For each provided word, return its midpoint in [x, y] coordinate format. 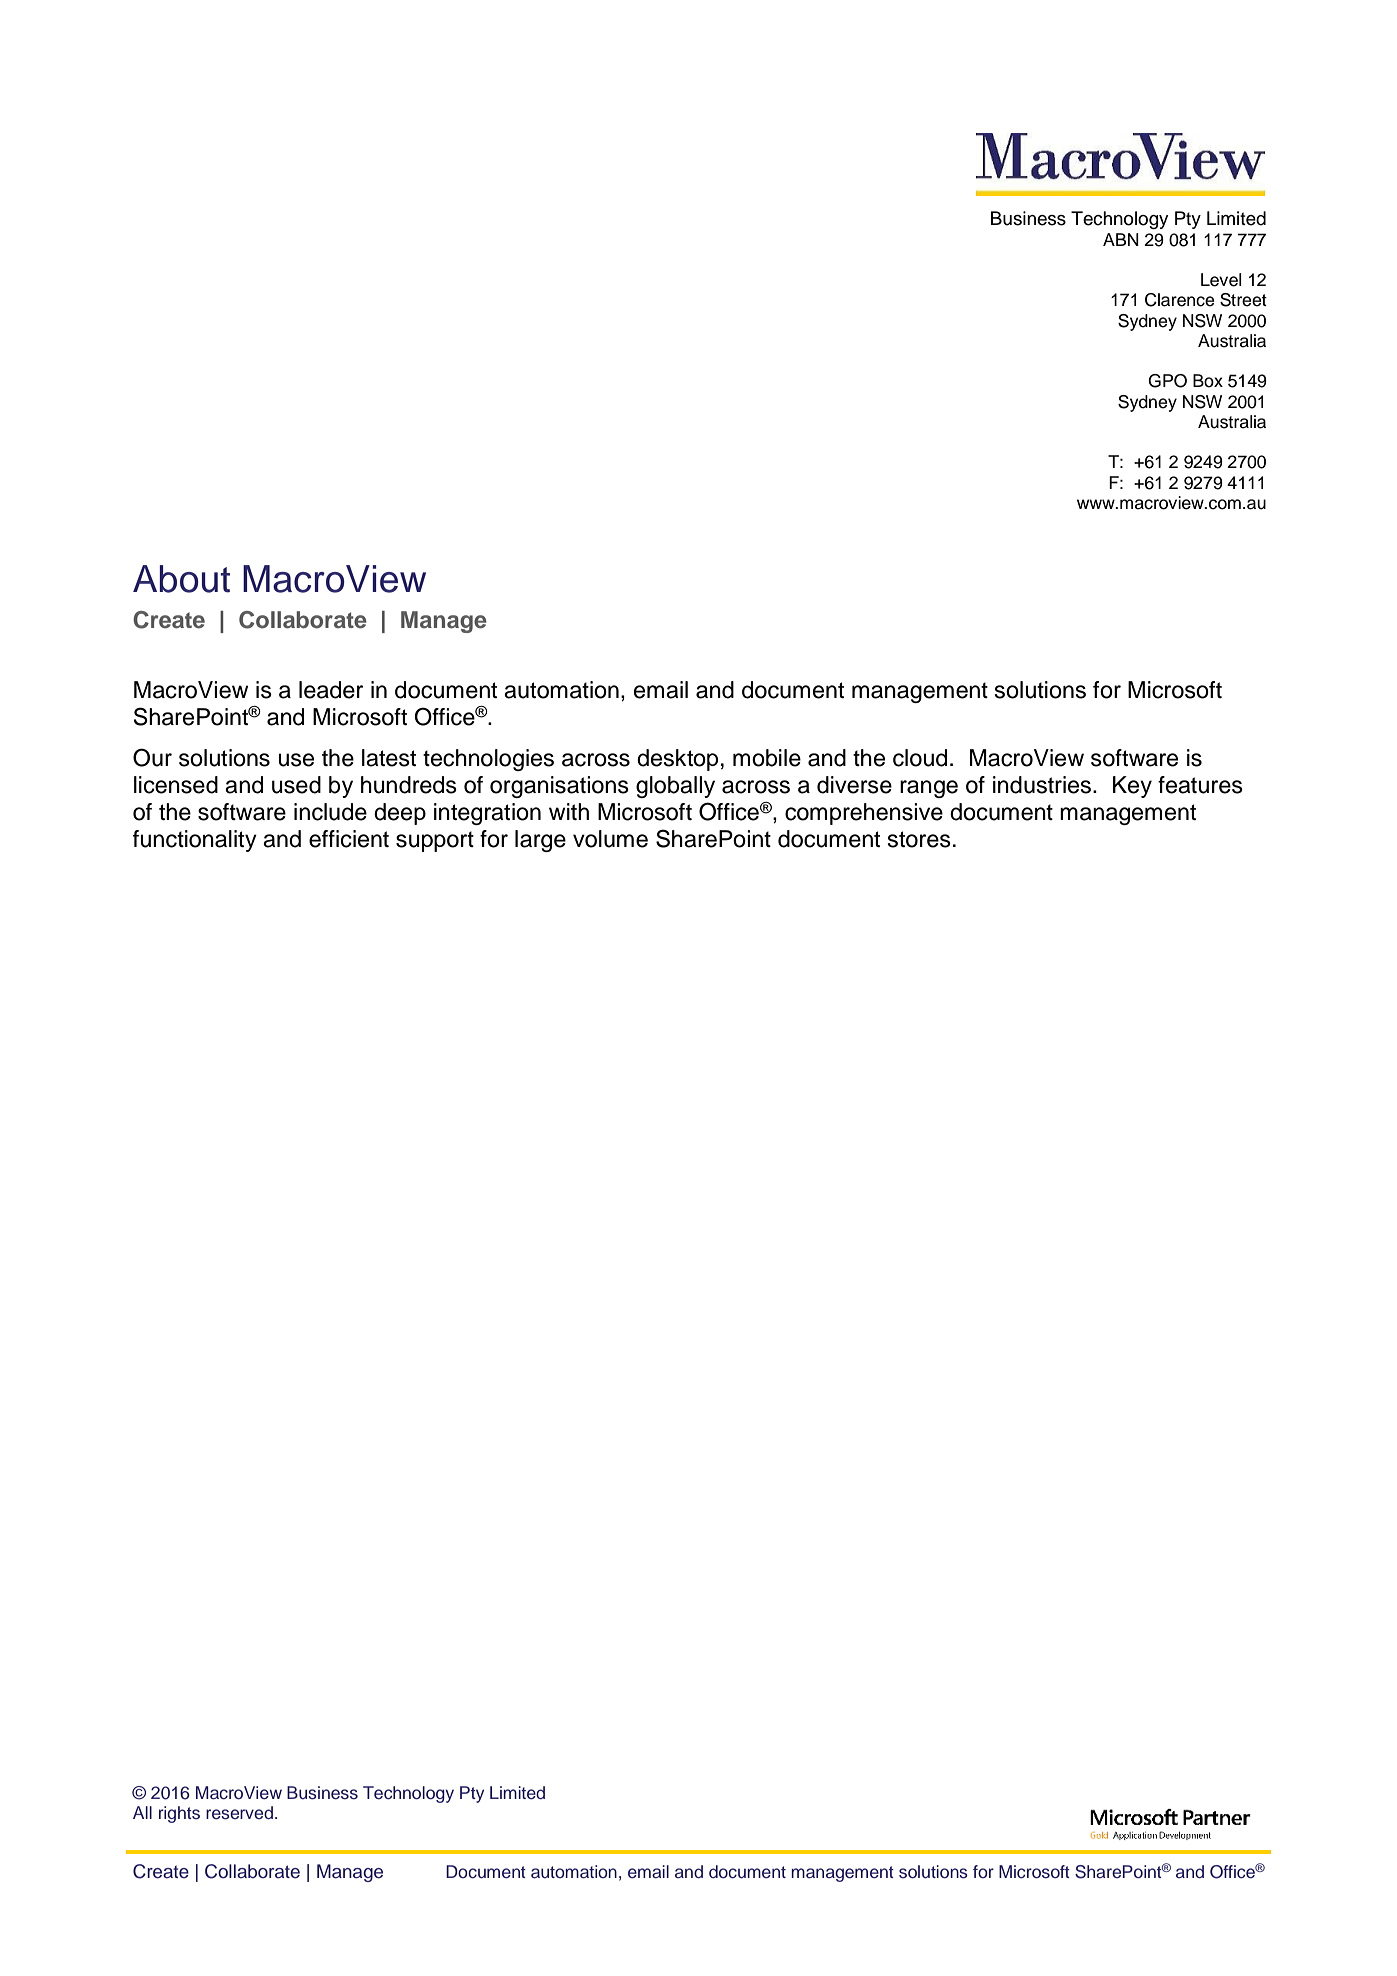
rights [179, 1814]
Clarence [1179, 300]
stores [919, 839]
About [181, 579]
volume [610, 839]
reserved [239, 1813]
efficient [349, 839]
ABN [1121, 239]
